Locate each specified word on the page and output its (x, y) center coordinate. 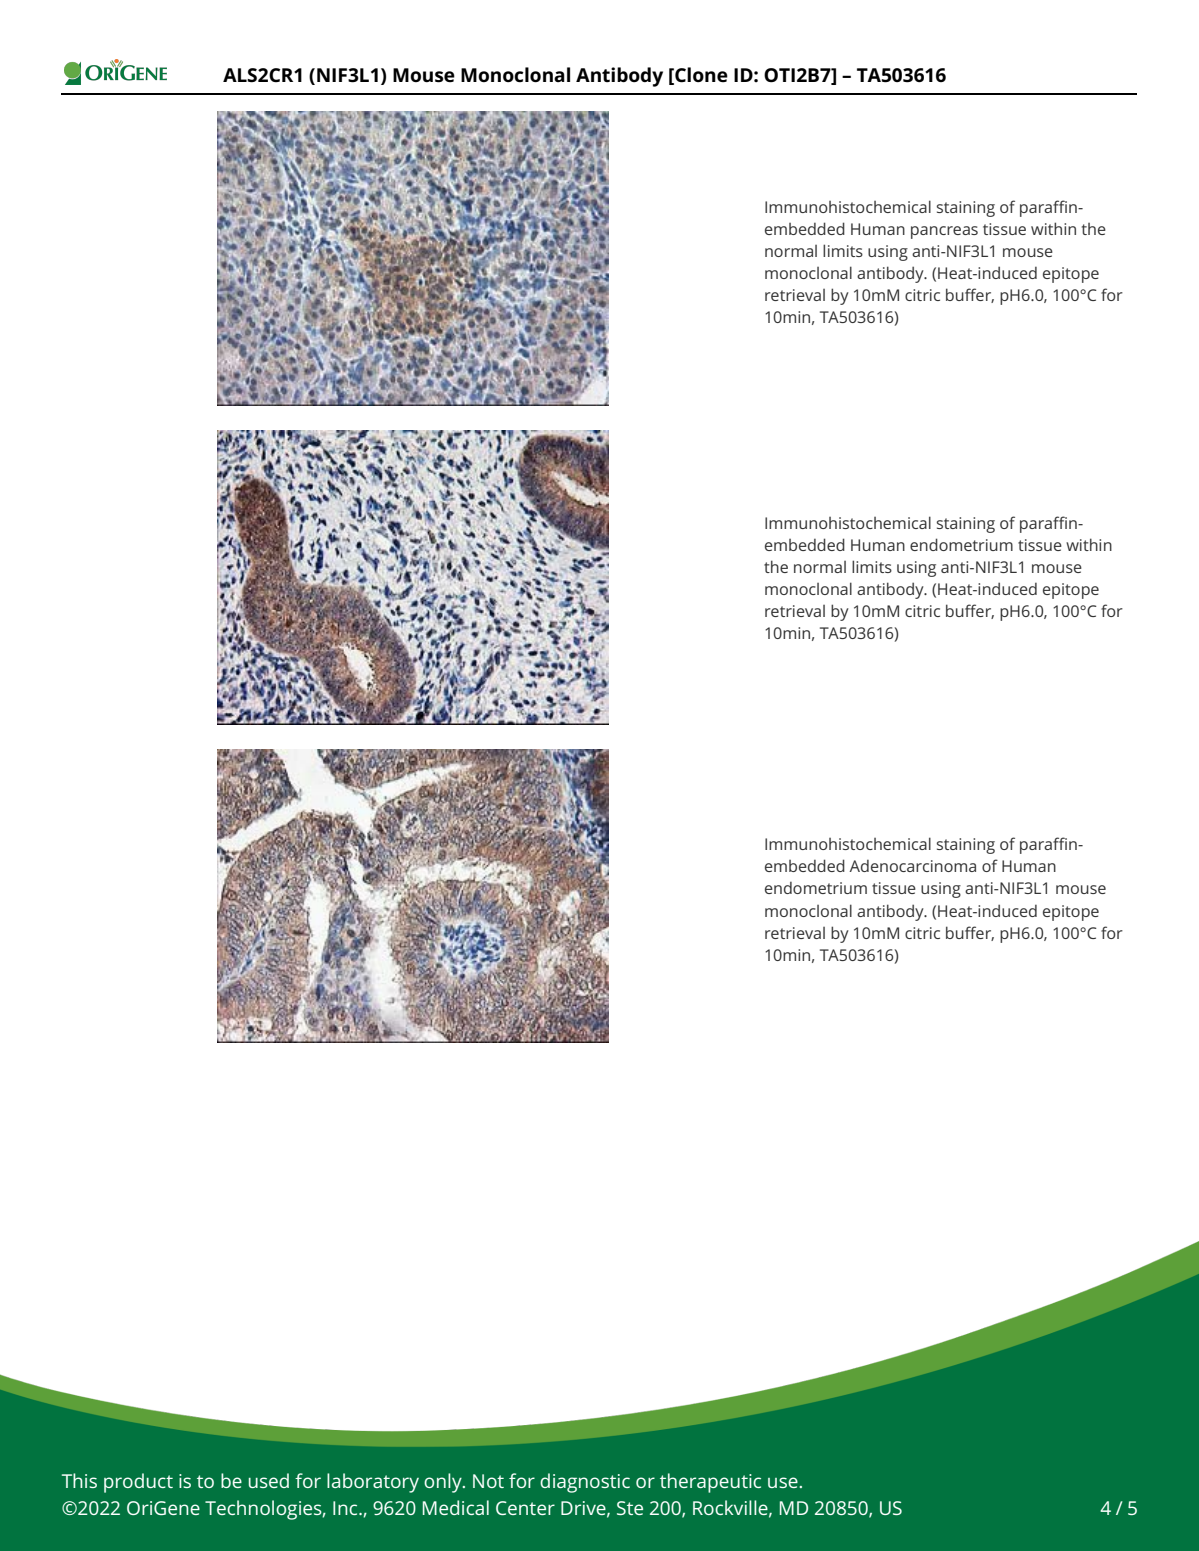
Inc (346, 1508)
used (269, 1480)
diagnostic (585, 1483)
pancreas (944, 232)
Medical (456, 1507)
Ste (630, 1508)
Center (525, 1508)
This (79, 1480)
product (138, 1483)
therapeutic (710, 1483)
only (444, 1483)
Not (488, 1481)
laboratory (373, 1483)
